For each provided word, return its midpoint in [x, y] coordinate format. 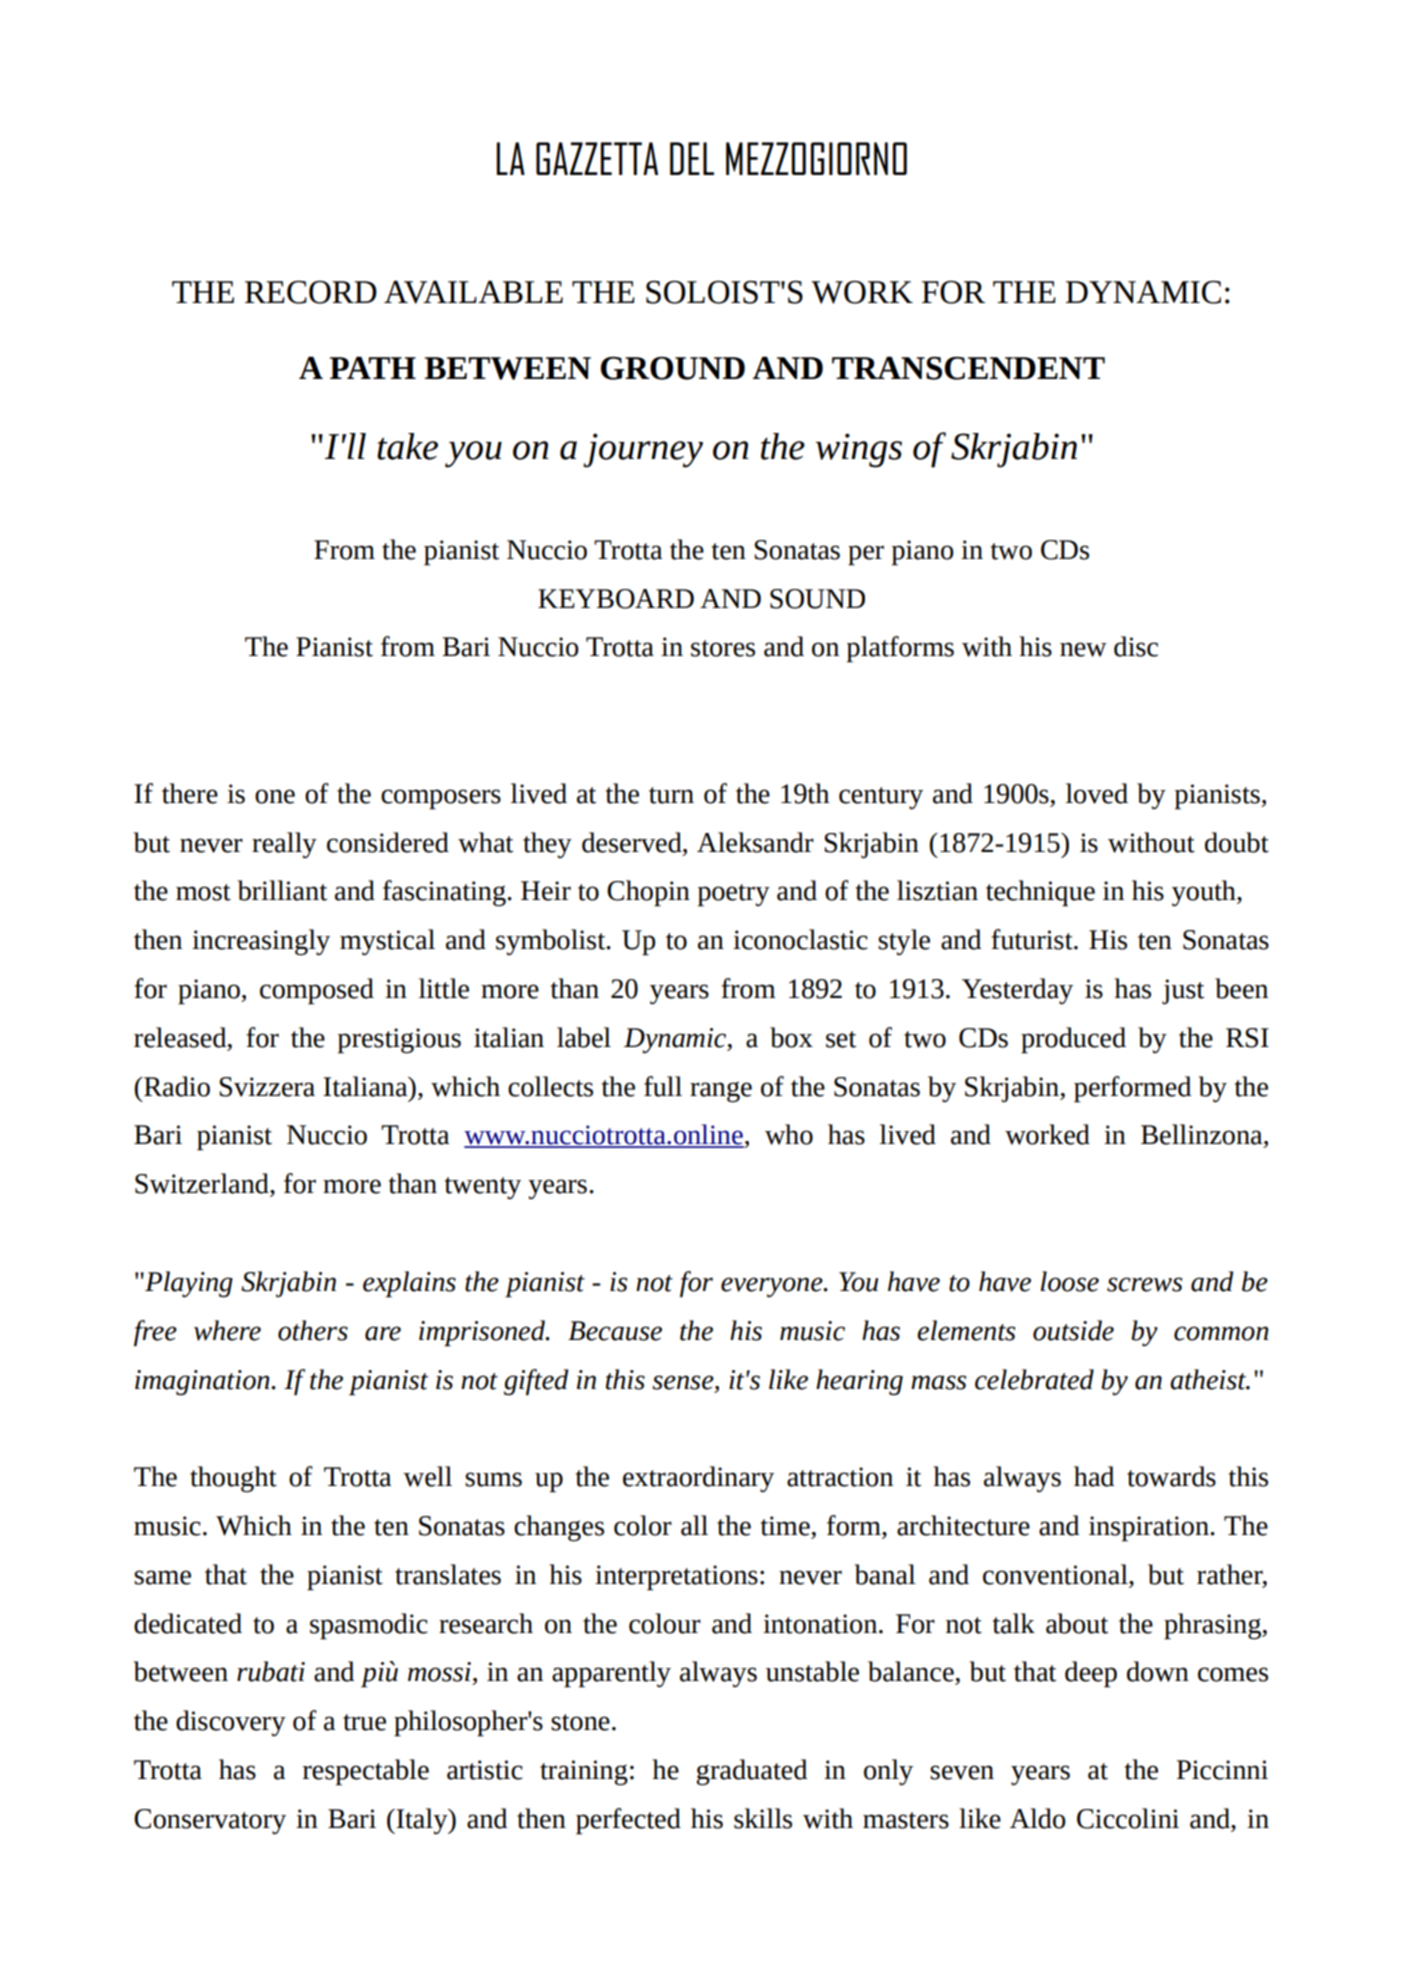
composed [317, 991]
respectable [366, 1772]
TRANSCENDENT [968, 368]
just [1183, 991]
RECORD [311, 292]
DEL [692, 158]
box [791, 1037]
